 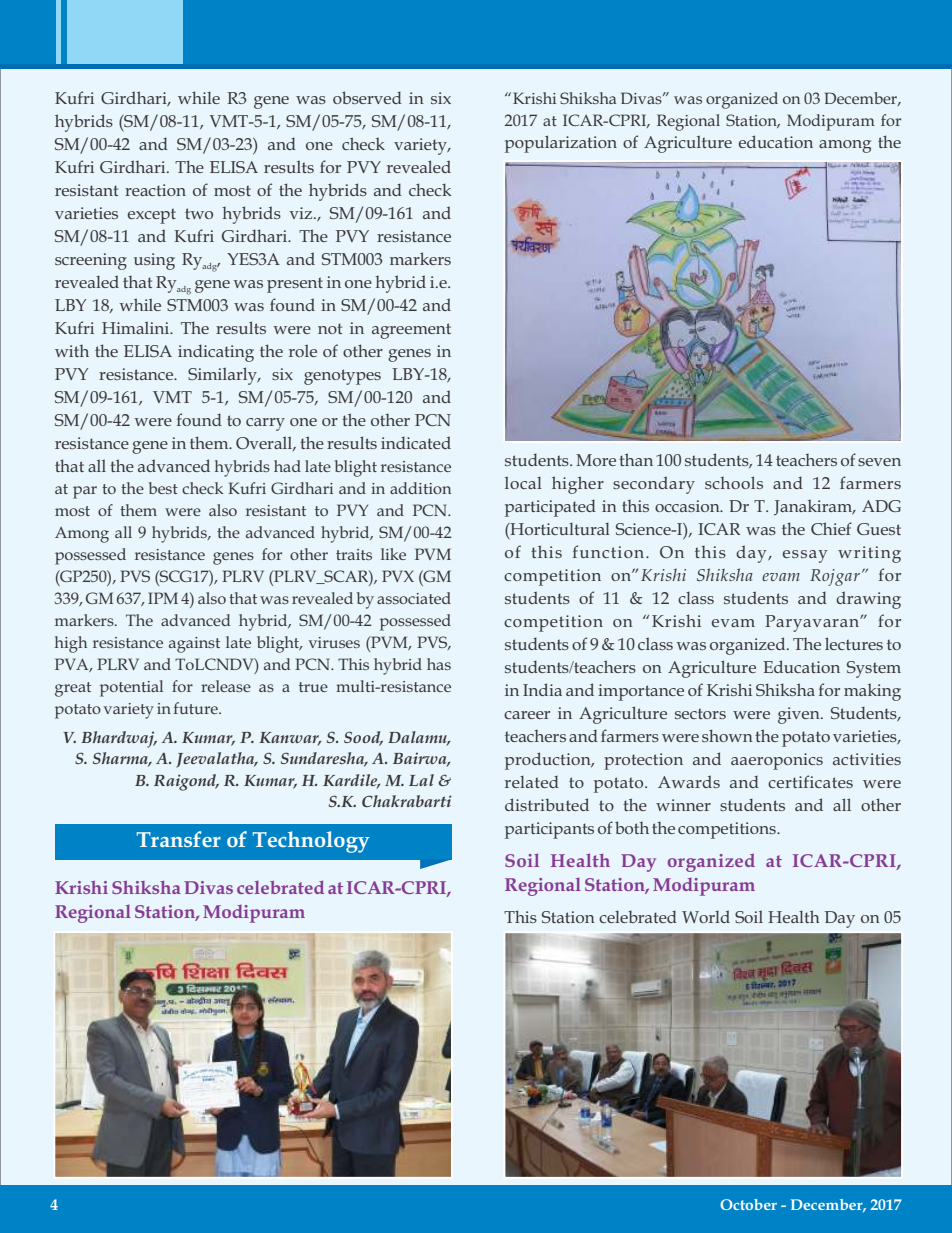 What do you see at coordinates (561, 144) in the screenshot?
I see `popularization` at bounding box center [561, 144].
